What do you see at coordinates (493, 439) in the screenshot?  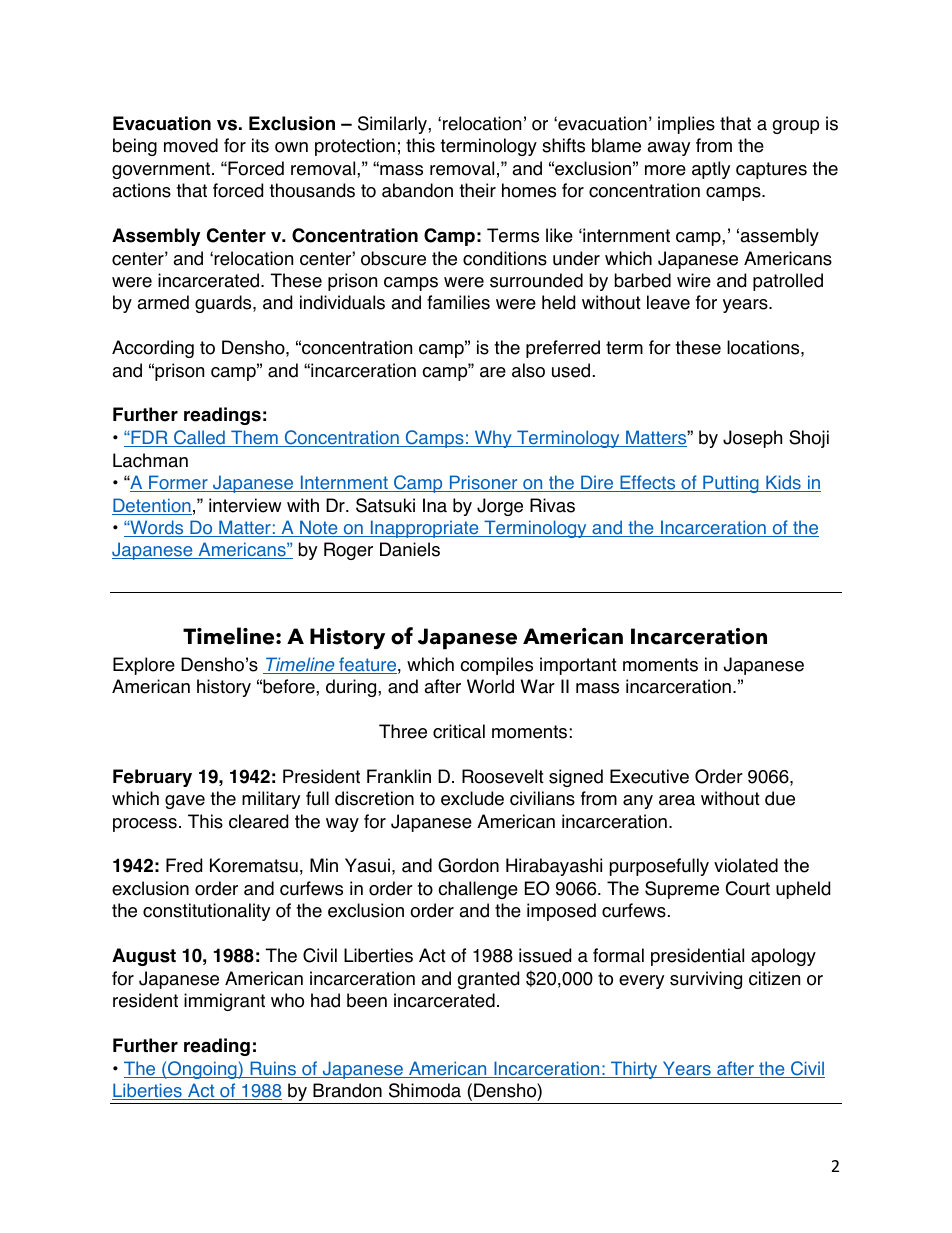 I see `Why` at bounding box center [493, 439].
